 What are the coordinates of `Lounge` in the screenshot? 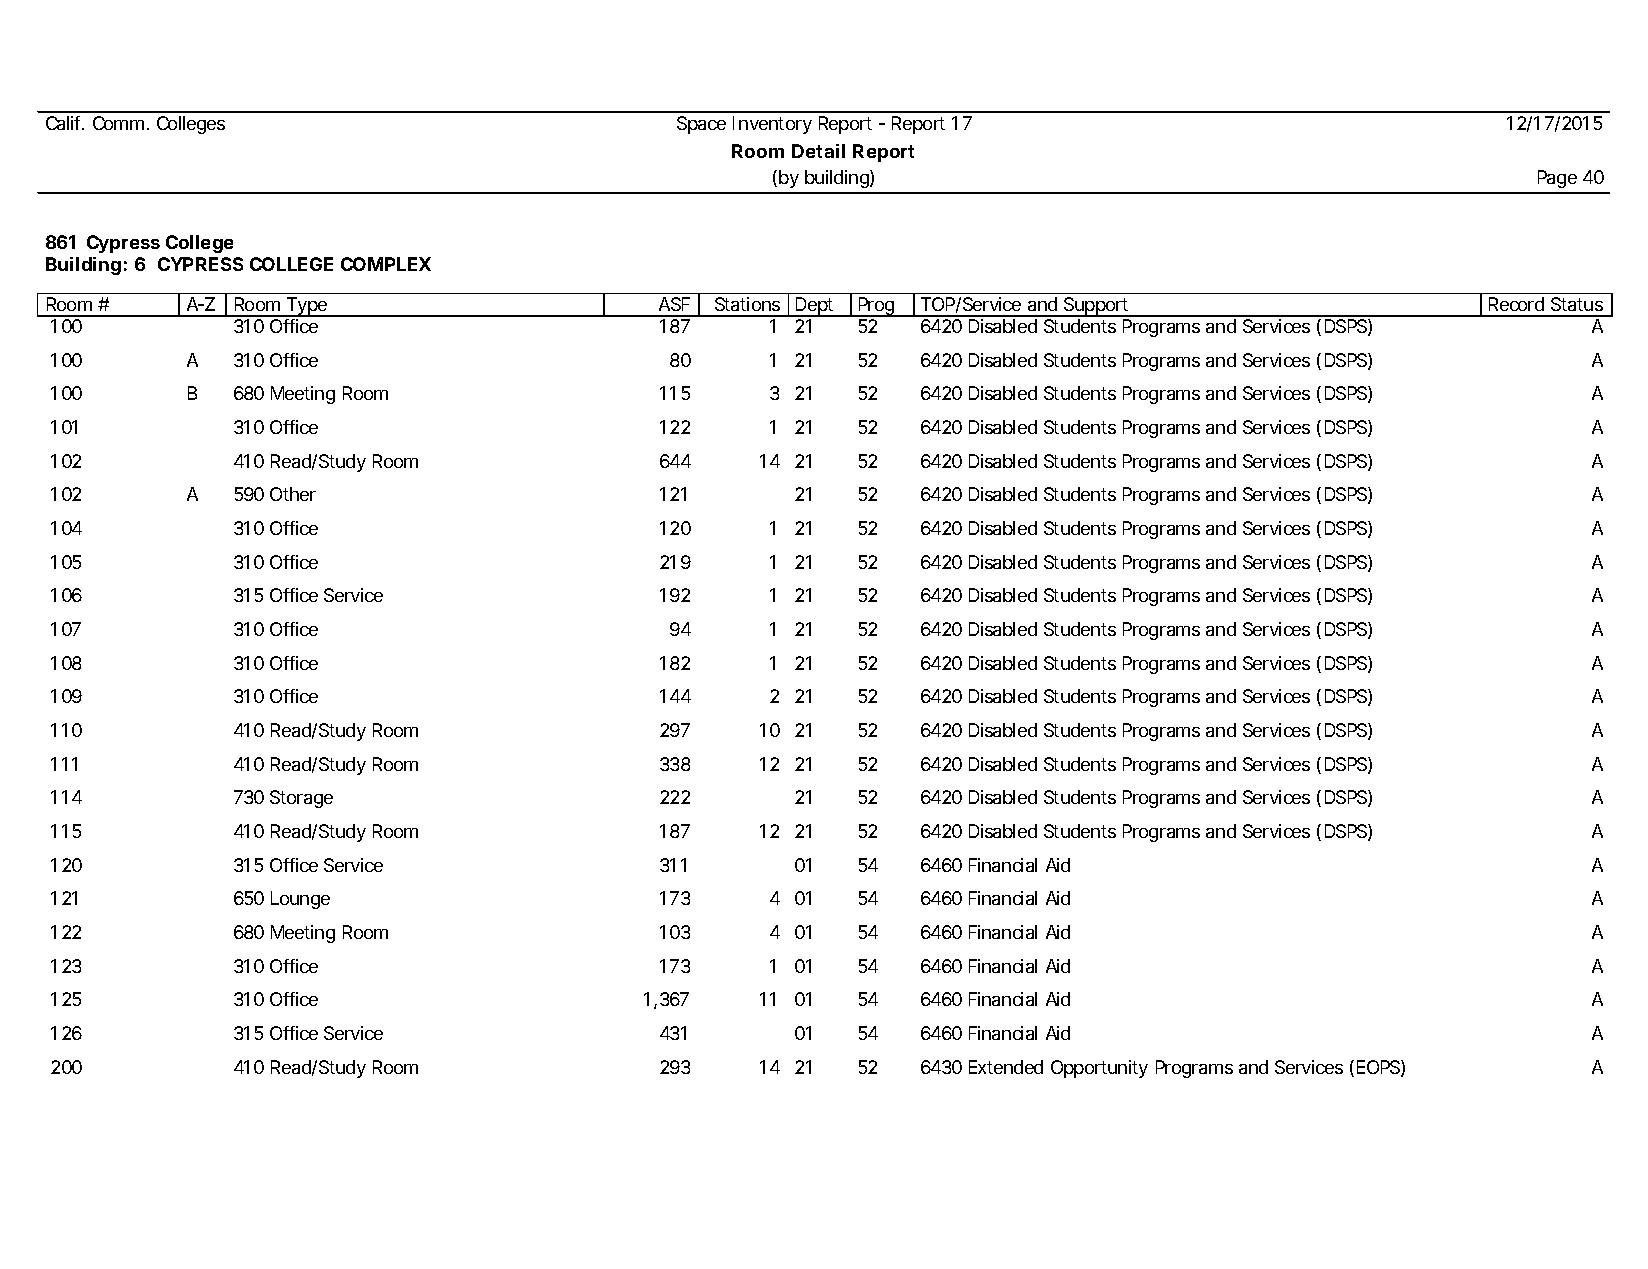 It's located at (300, 900).
